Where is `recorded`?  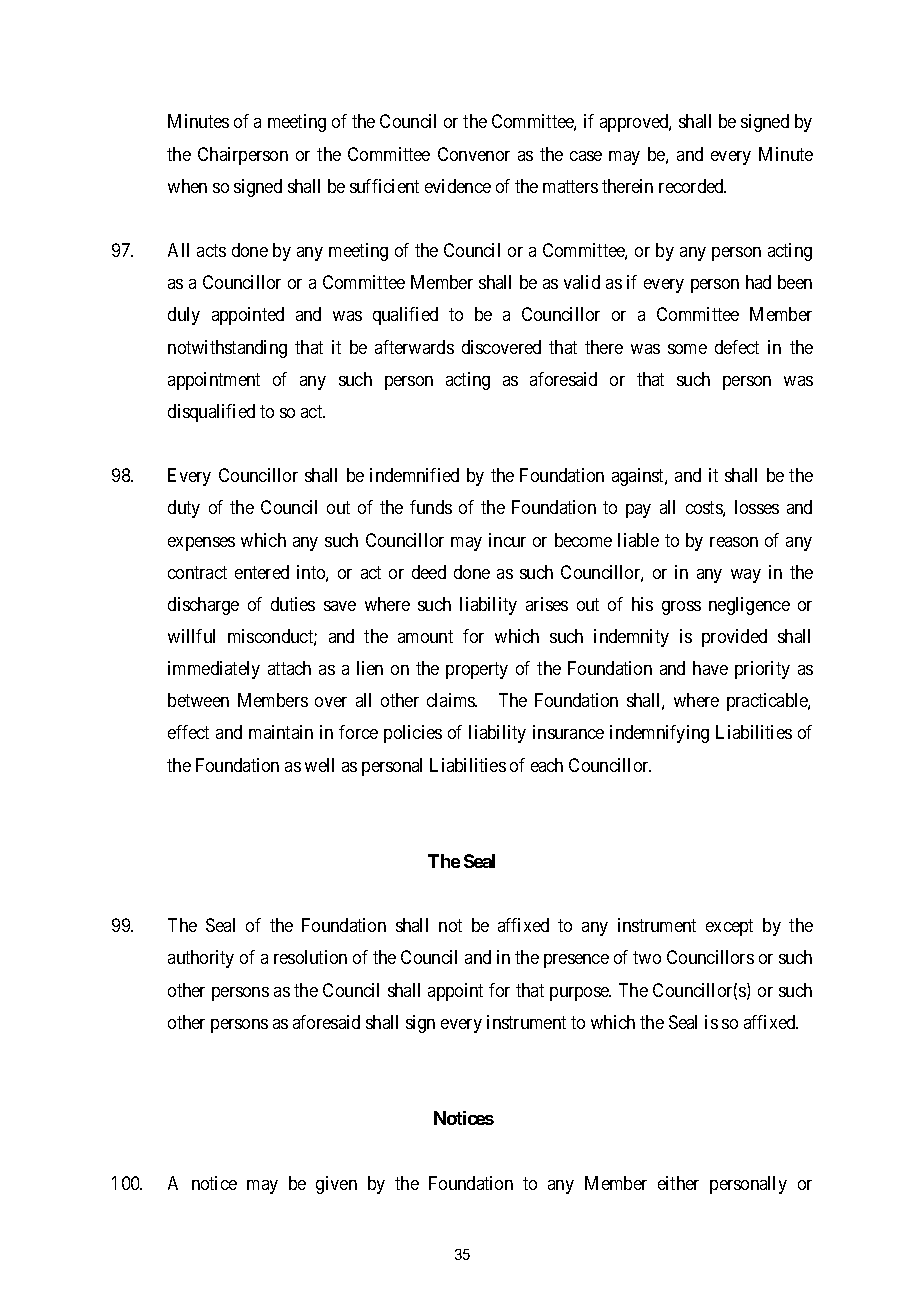 recorded is located at coordinates (692, 186).
